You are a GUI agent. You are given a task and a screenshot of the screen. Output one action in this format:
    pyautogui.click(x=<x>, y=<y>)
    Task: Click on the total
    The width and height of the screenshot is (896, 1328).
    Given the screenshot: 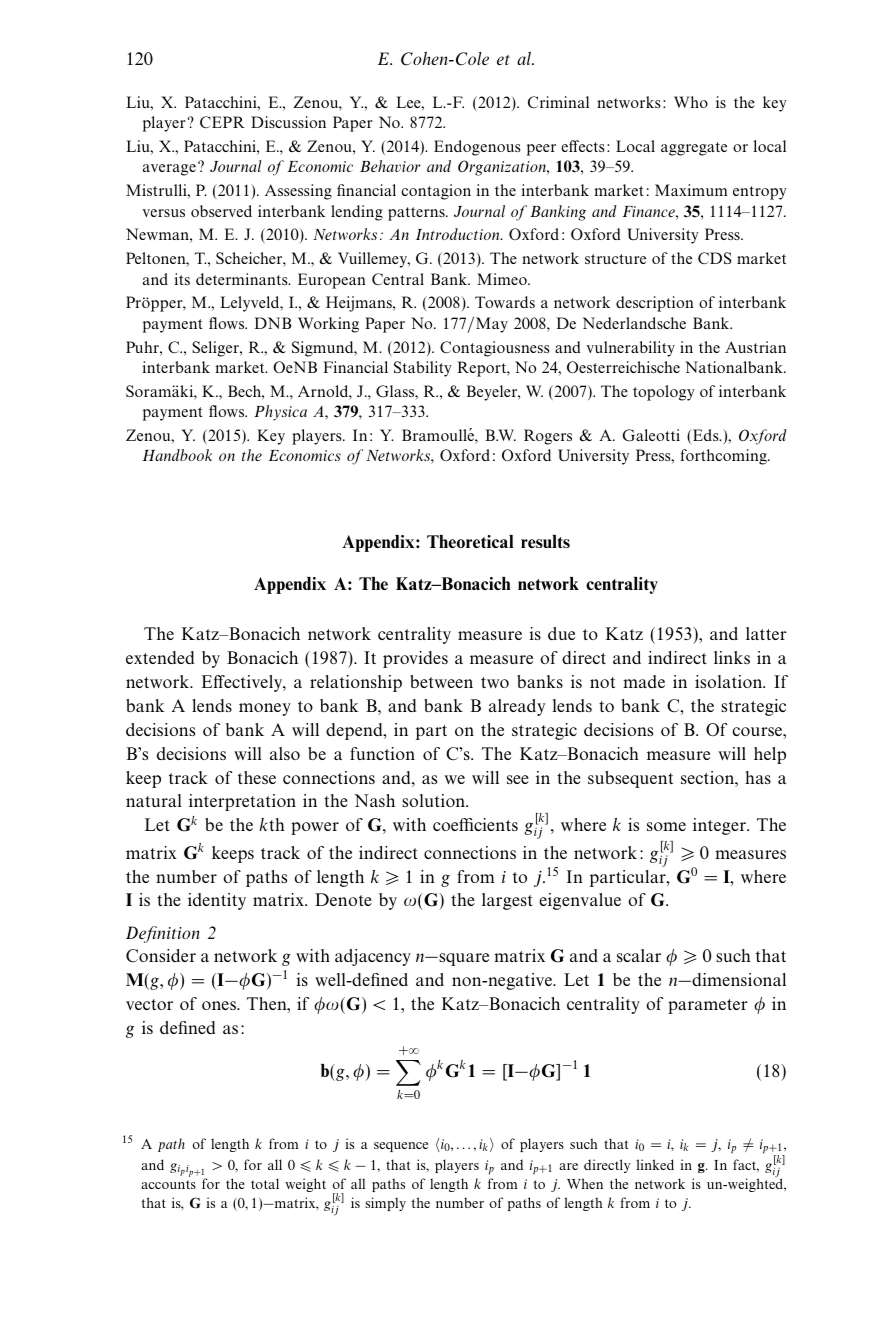 What is the action you would take?
    pyautogui.click(x=265, y=1183)
